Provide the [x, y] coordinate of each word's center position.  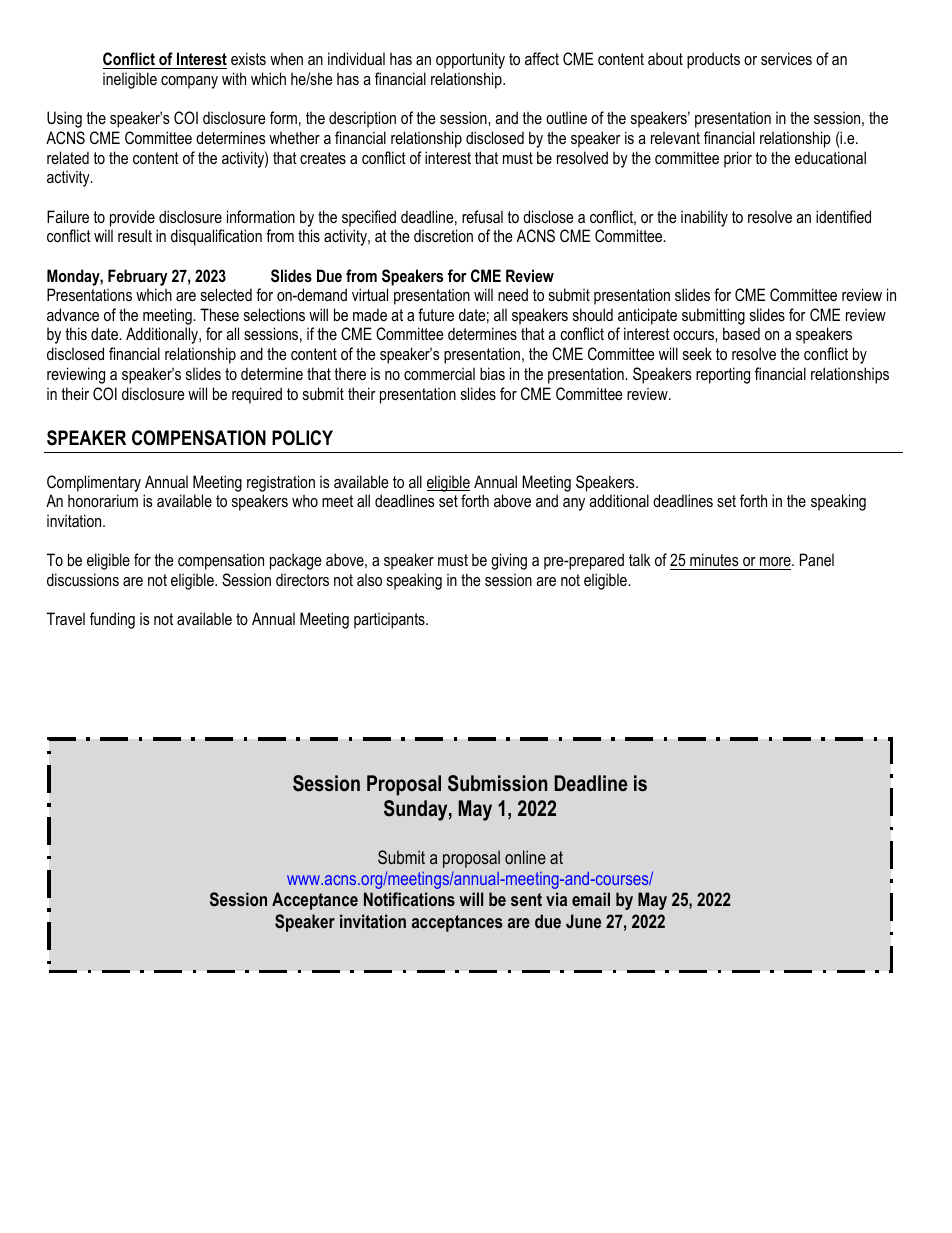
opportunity [470, 60]
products [713, 60]
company [189, 82]
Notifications [409, 899]
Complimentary [94, 483]
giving [509, 561]
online [525, 857]
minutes [714, 559]
